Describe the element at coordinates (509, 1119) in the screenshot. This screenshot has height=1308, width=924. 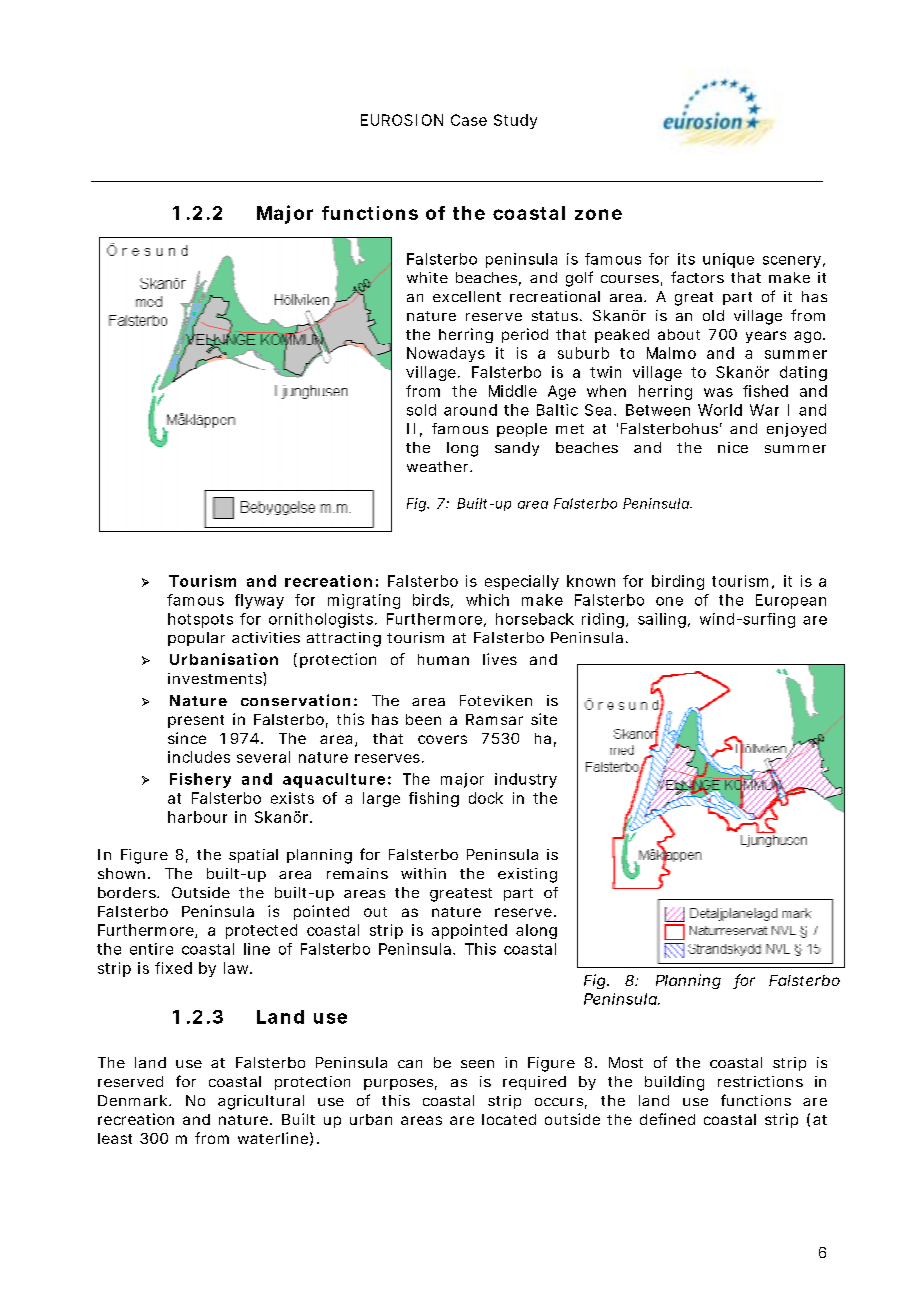
I see `located` at that location.
